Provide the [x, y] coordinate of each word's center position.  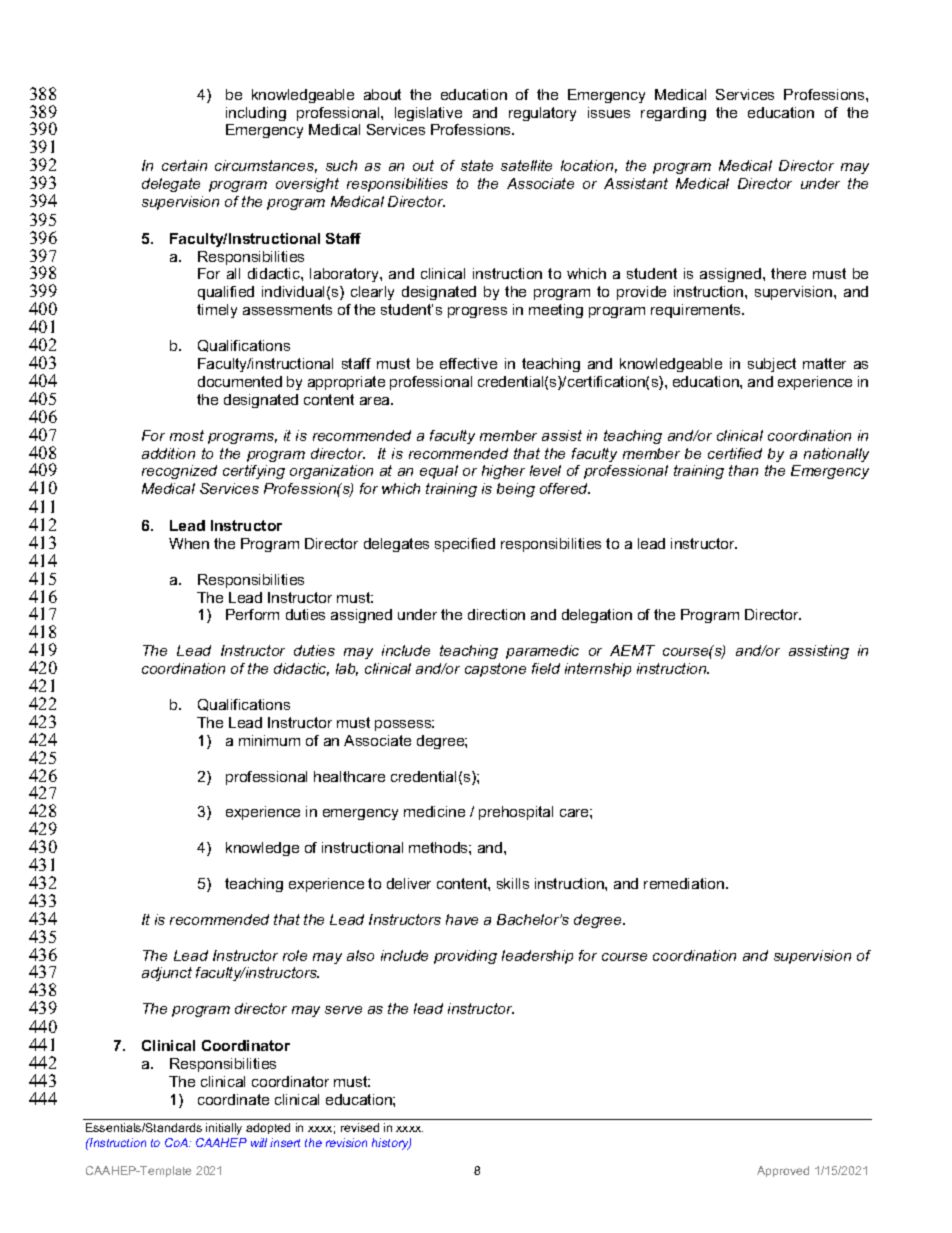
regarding [673, 114]
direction [496, 614]
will [259, 1142]
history [391, 1144]
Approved [783, 1171]
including [256, 114]
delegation [597, 616]
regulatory [542, 114]
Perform [252, 614]
